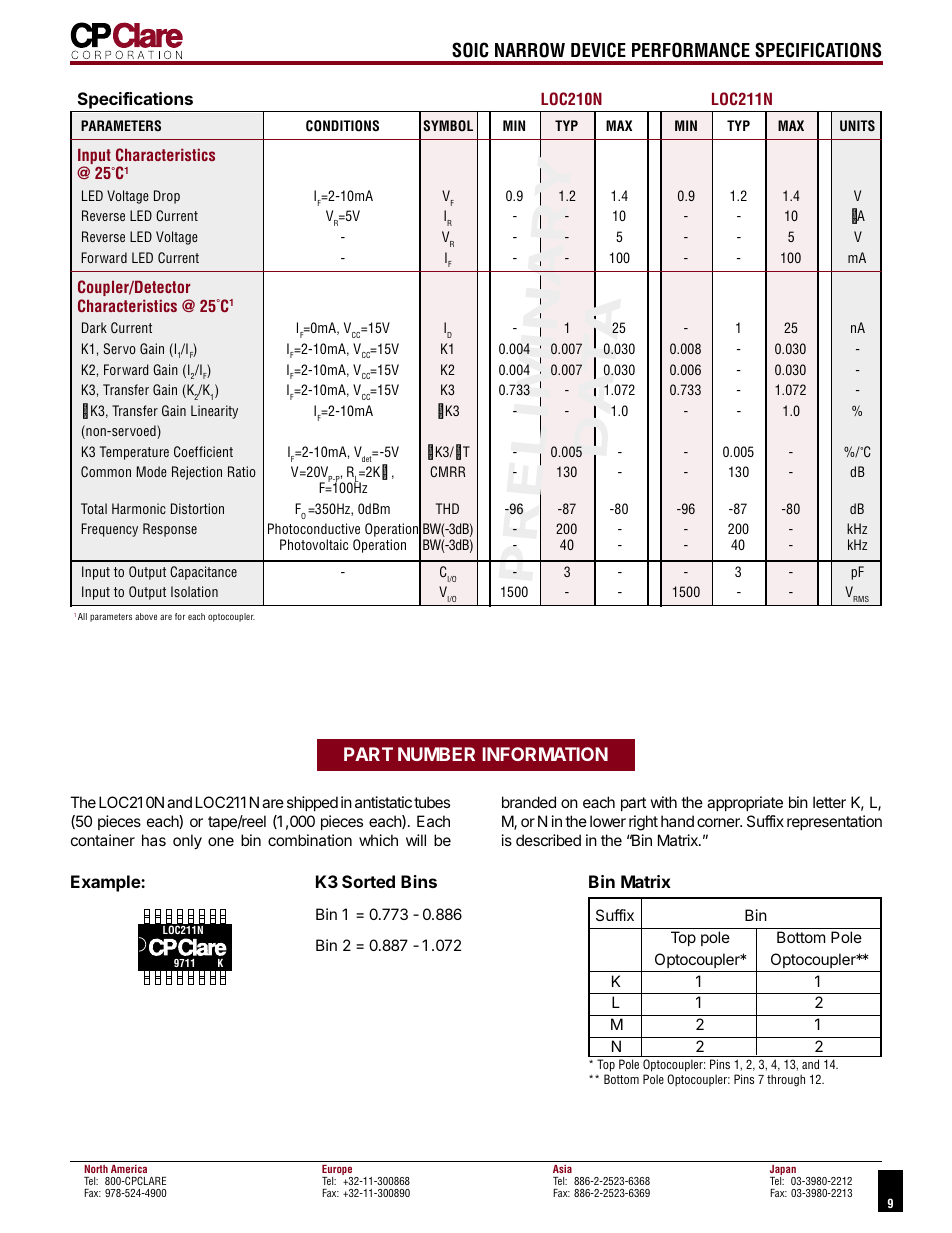  What do you see at coordinates (745, 803) in the screenshot?
I see `appropriate` at bounding box center [745, 803].
